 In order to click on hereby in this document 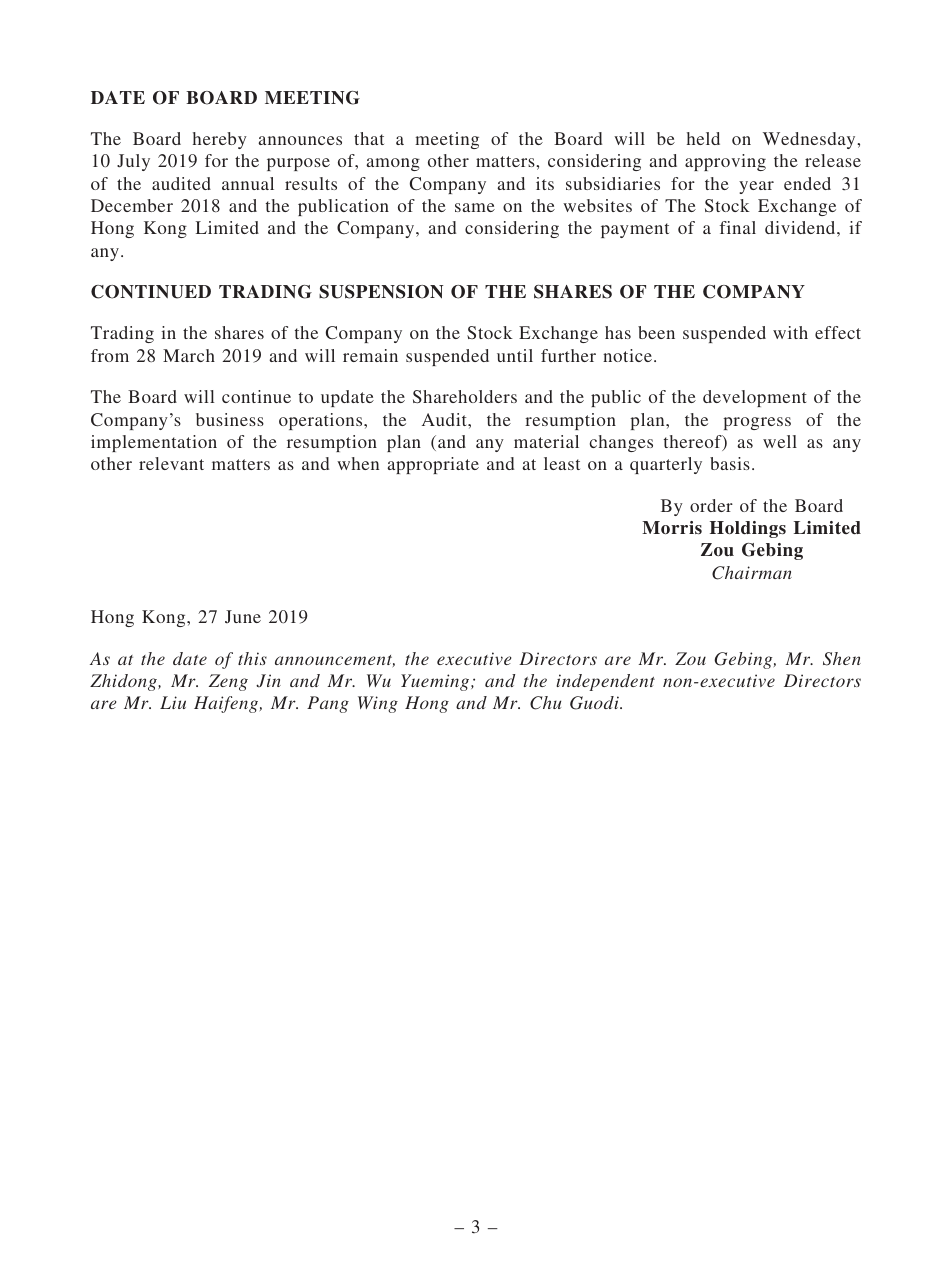, I will do `click(220, 140)`.
